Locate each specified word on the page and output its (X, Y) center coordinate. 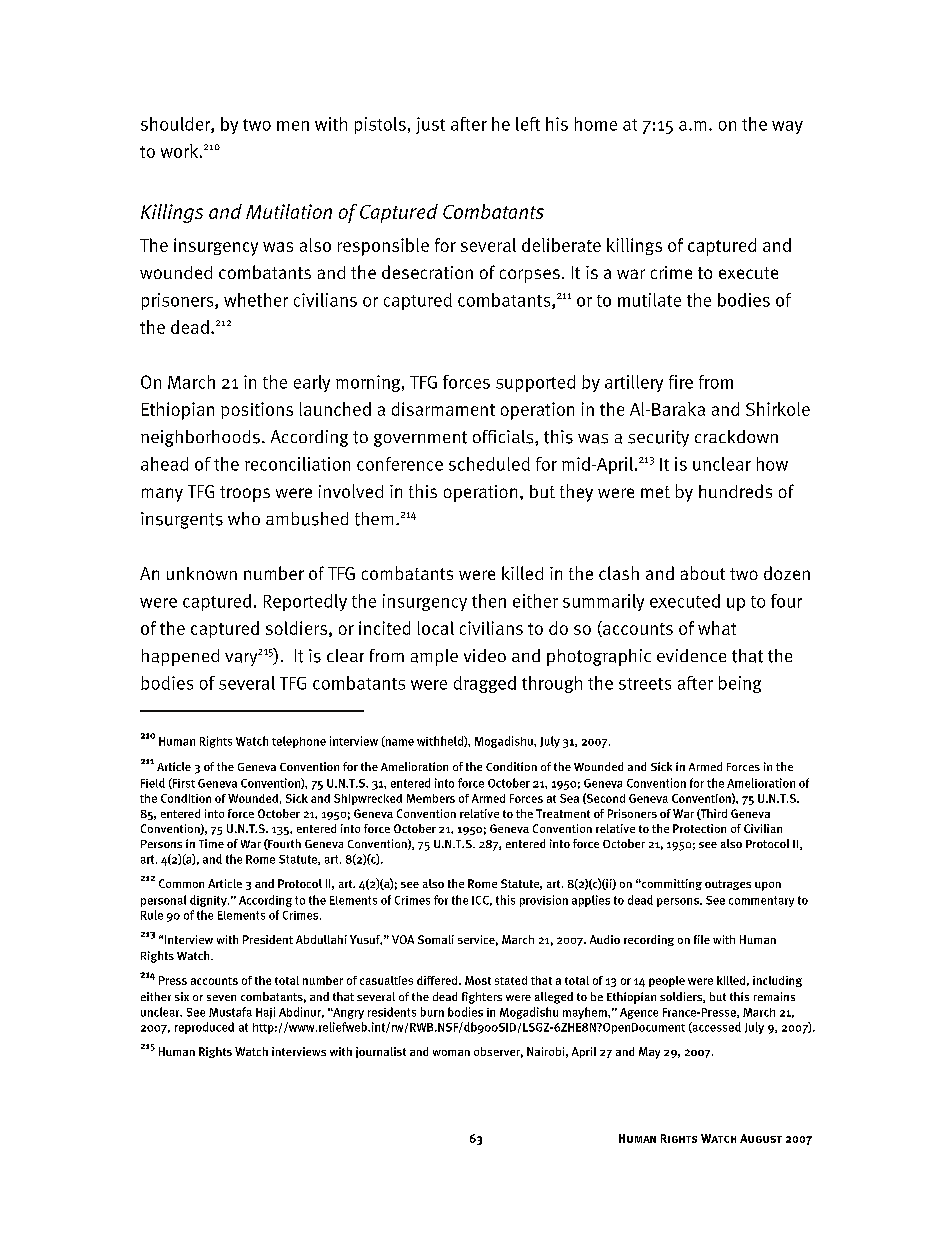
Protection (699, 828)
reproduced (204, 1028)
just (430, 125)
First (183, 783)
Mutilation (289, 211)
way (787, 127)
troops (245, 494)
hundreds (735, 491)
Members (431, 798)
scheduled (489, 464)
